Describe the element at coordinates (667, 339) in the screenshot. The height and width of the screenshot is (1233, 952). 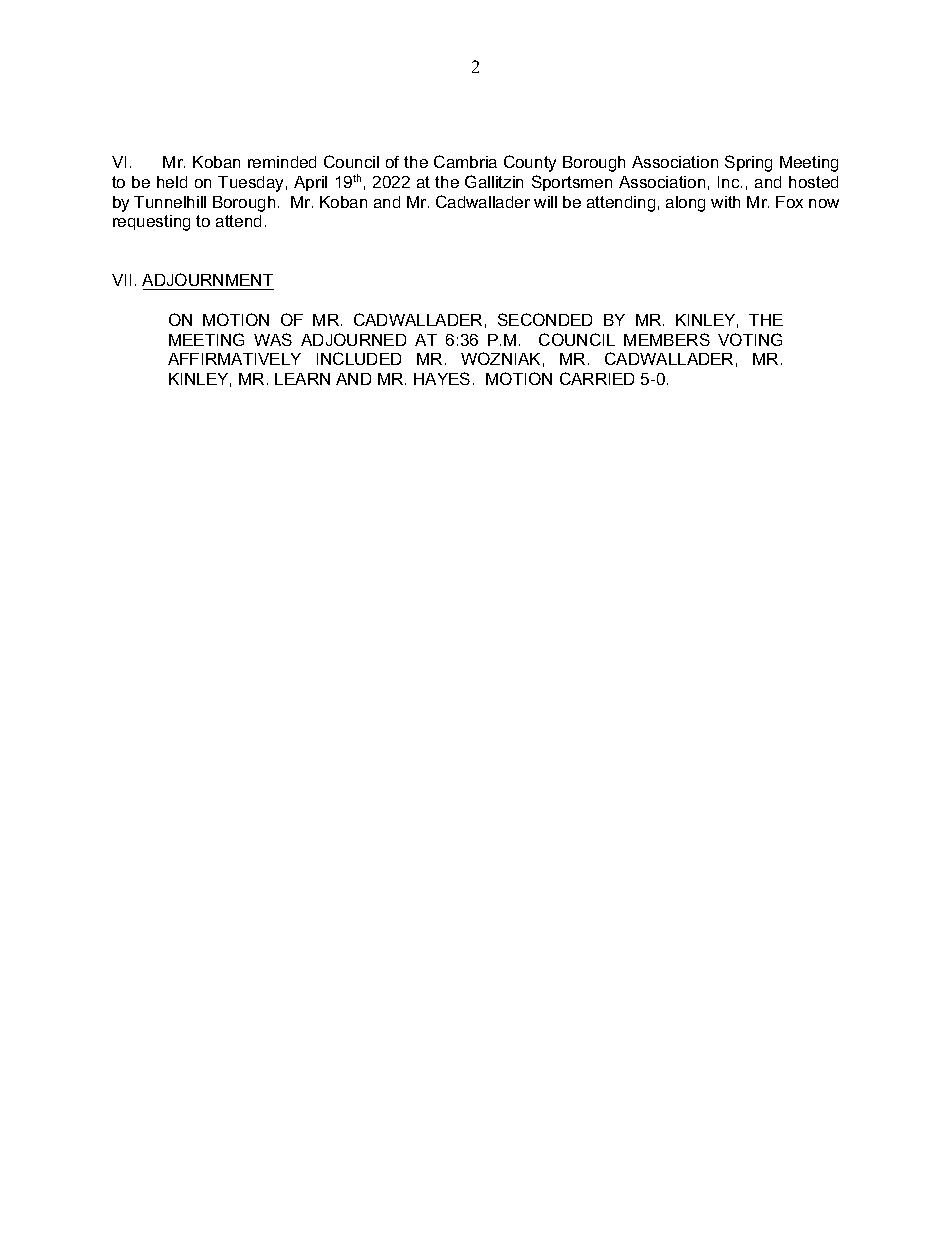
I see `MEMBERS` at that location.
